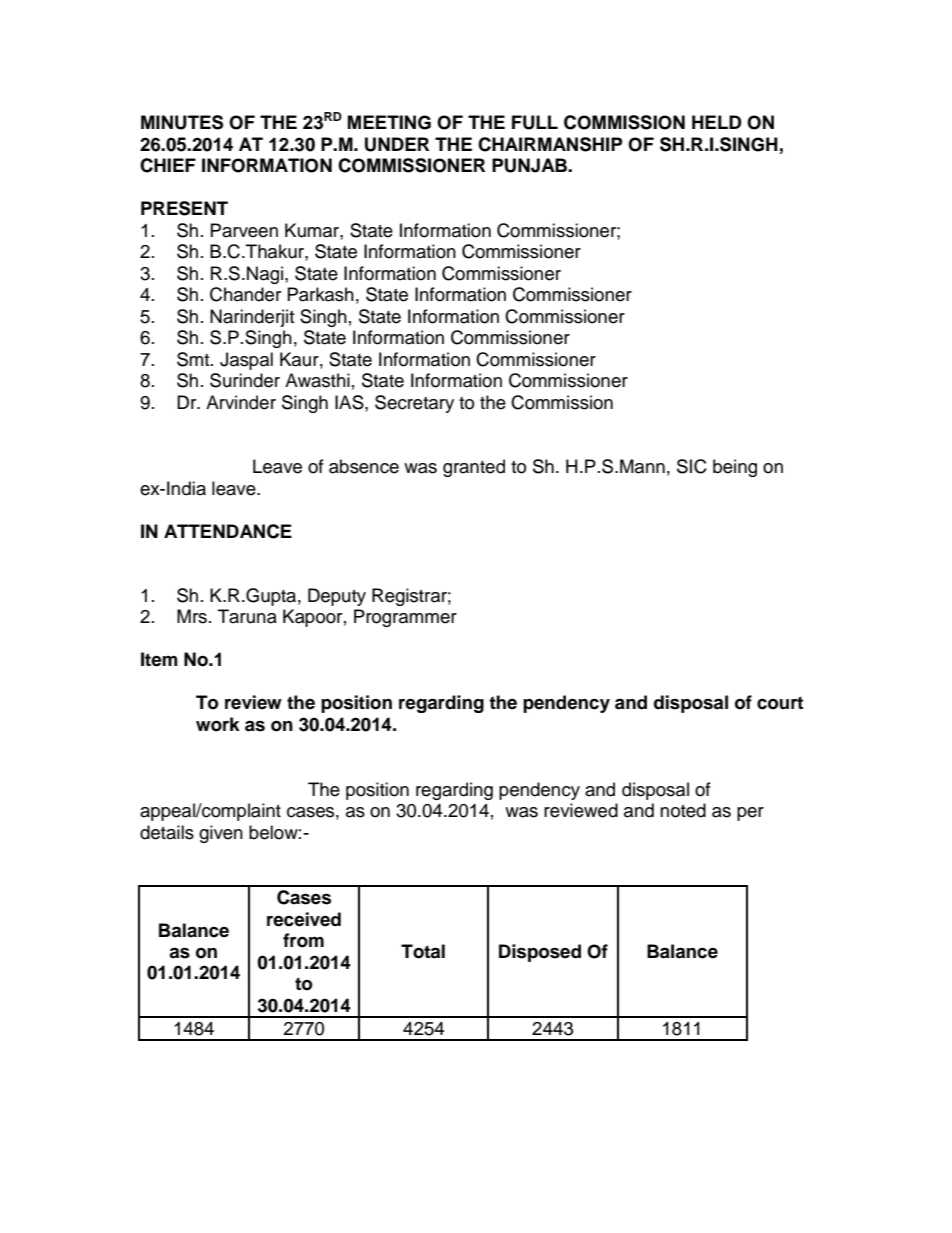 This screenshot has height=1233, width=952. What do you see at coordinates (405, 618) in the screenshot?
I see `Programmer` at bounding box center [405, 618].
